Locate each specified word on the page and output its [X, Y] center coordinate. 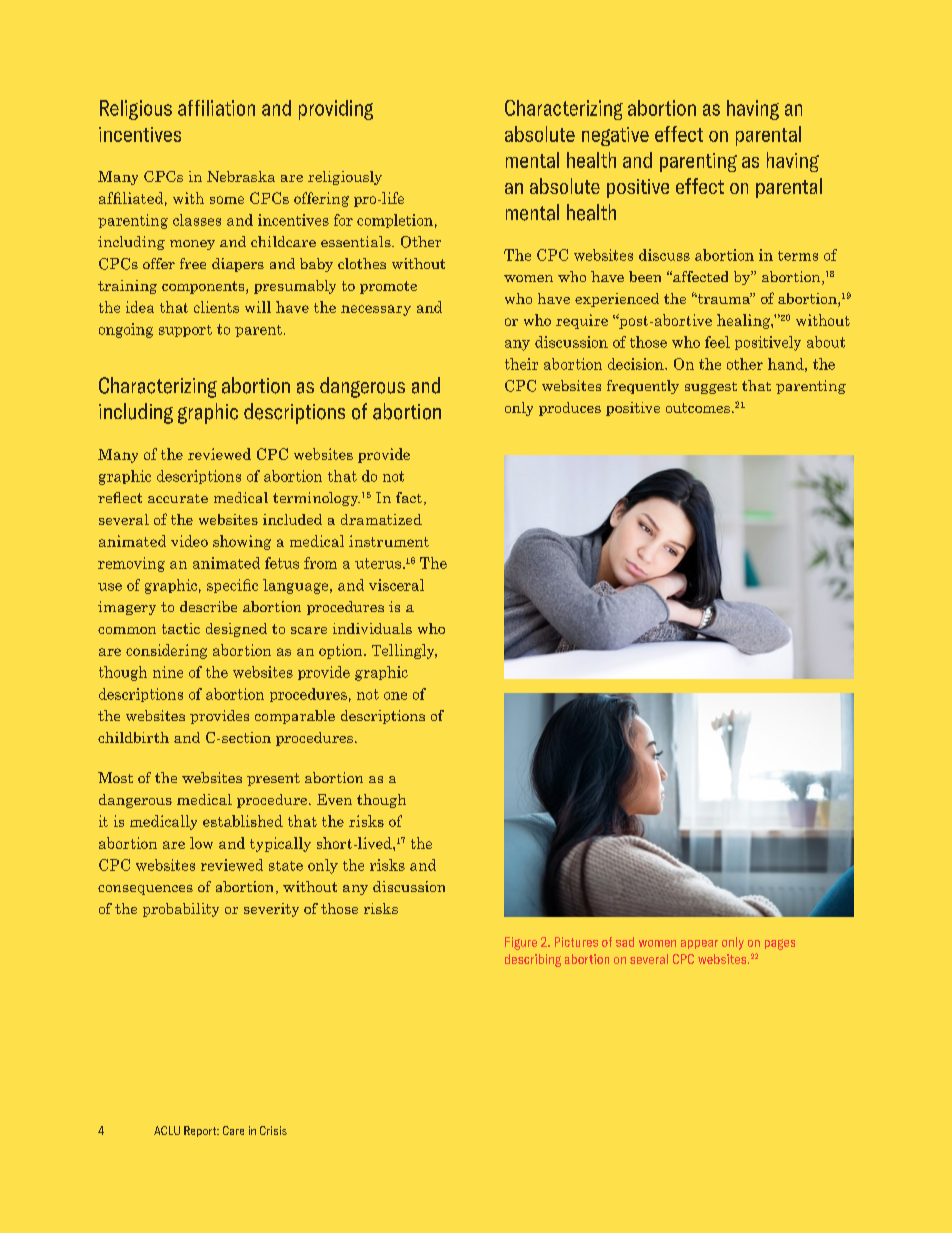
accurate [178, 498]
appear [699, 944]
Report [201, 1131]
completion [395, 221]
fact [410, 498]
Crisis [273, 1130]
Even [334, 799]
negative [615, 136]
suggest [711, 388]
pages [780, 944]
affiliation [216, 108]
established [243, 821]
